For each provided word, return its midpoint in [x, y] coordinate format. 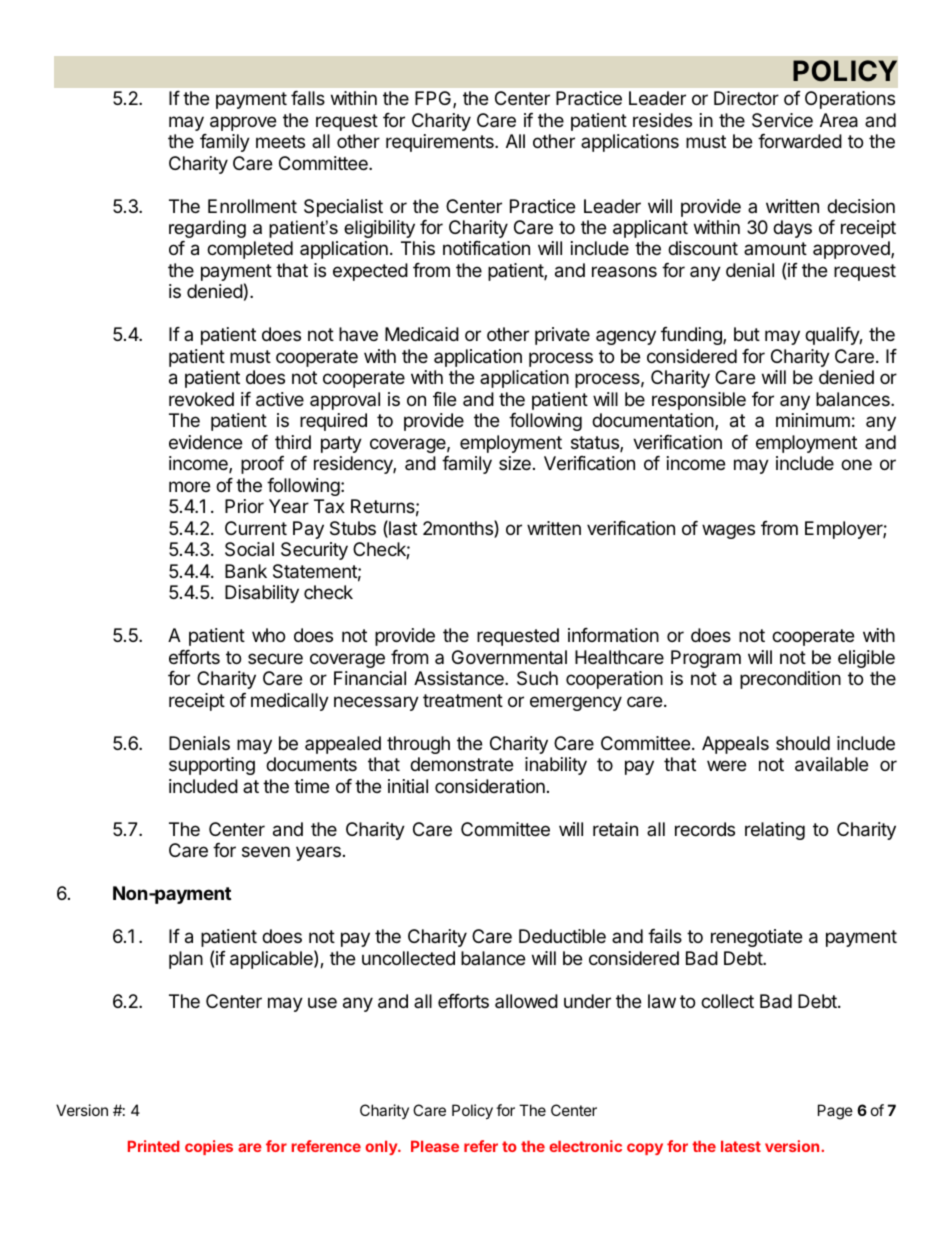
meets [280, 141]
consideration [490, 786]
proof [262, 465]
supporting [212, 766]
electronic [585, 1146]
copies [209, 1147]
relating [775, 831]
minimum [813, 420]
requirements [441, 143]
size [515, 463]
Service [782, 120]
